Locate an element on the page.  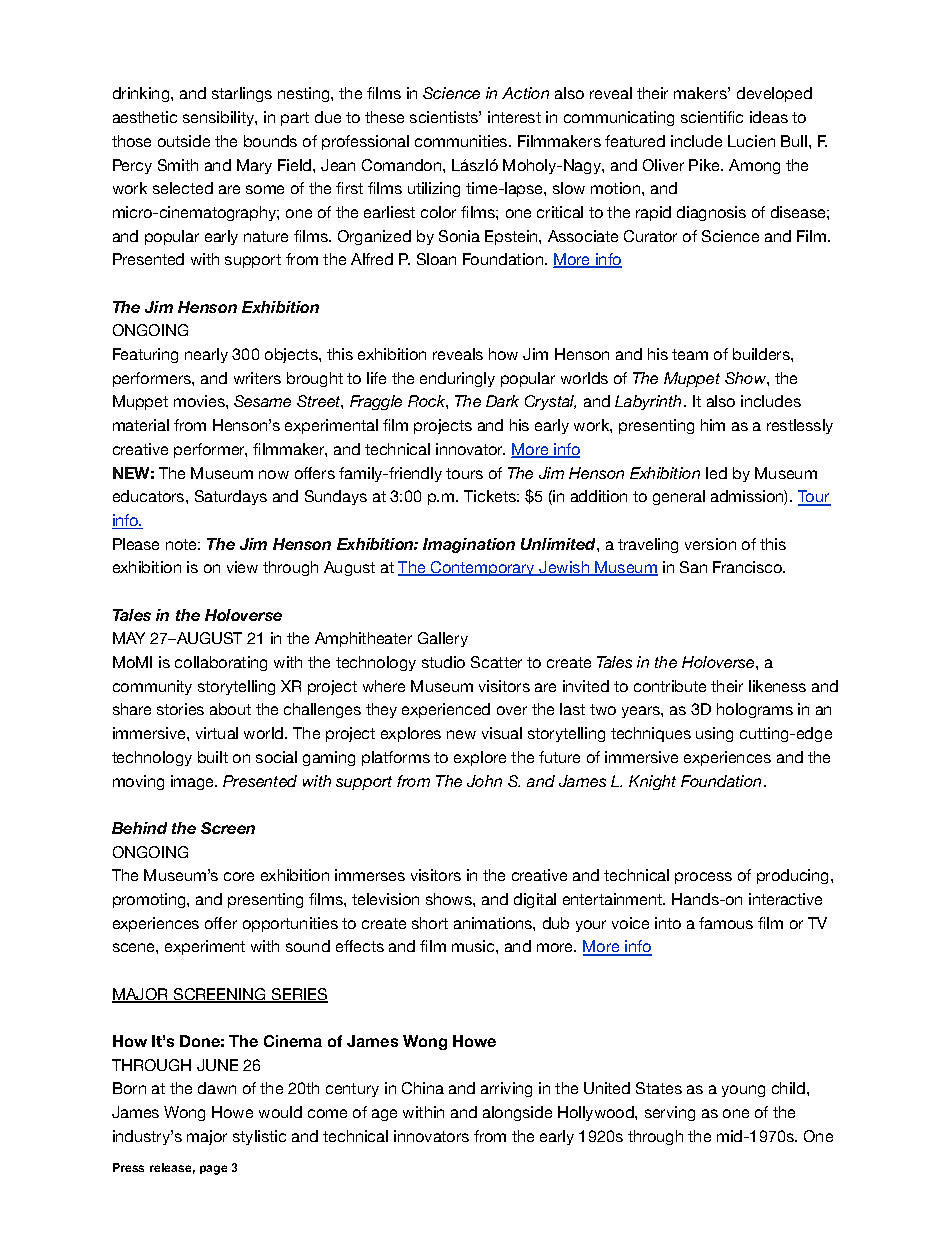
alongside is located at coordinates (517, 1113).
